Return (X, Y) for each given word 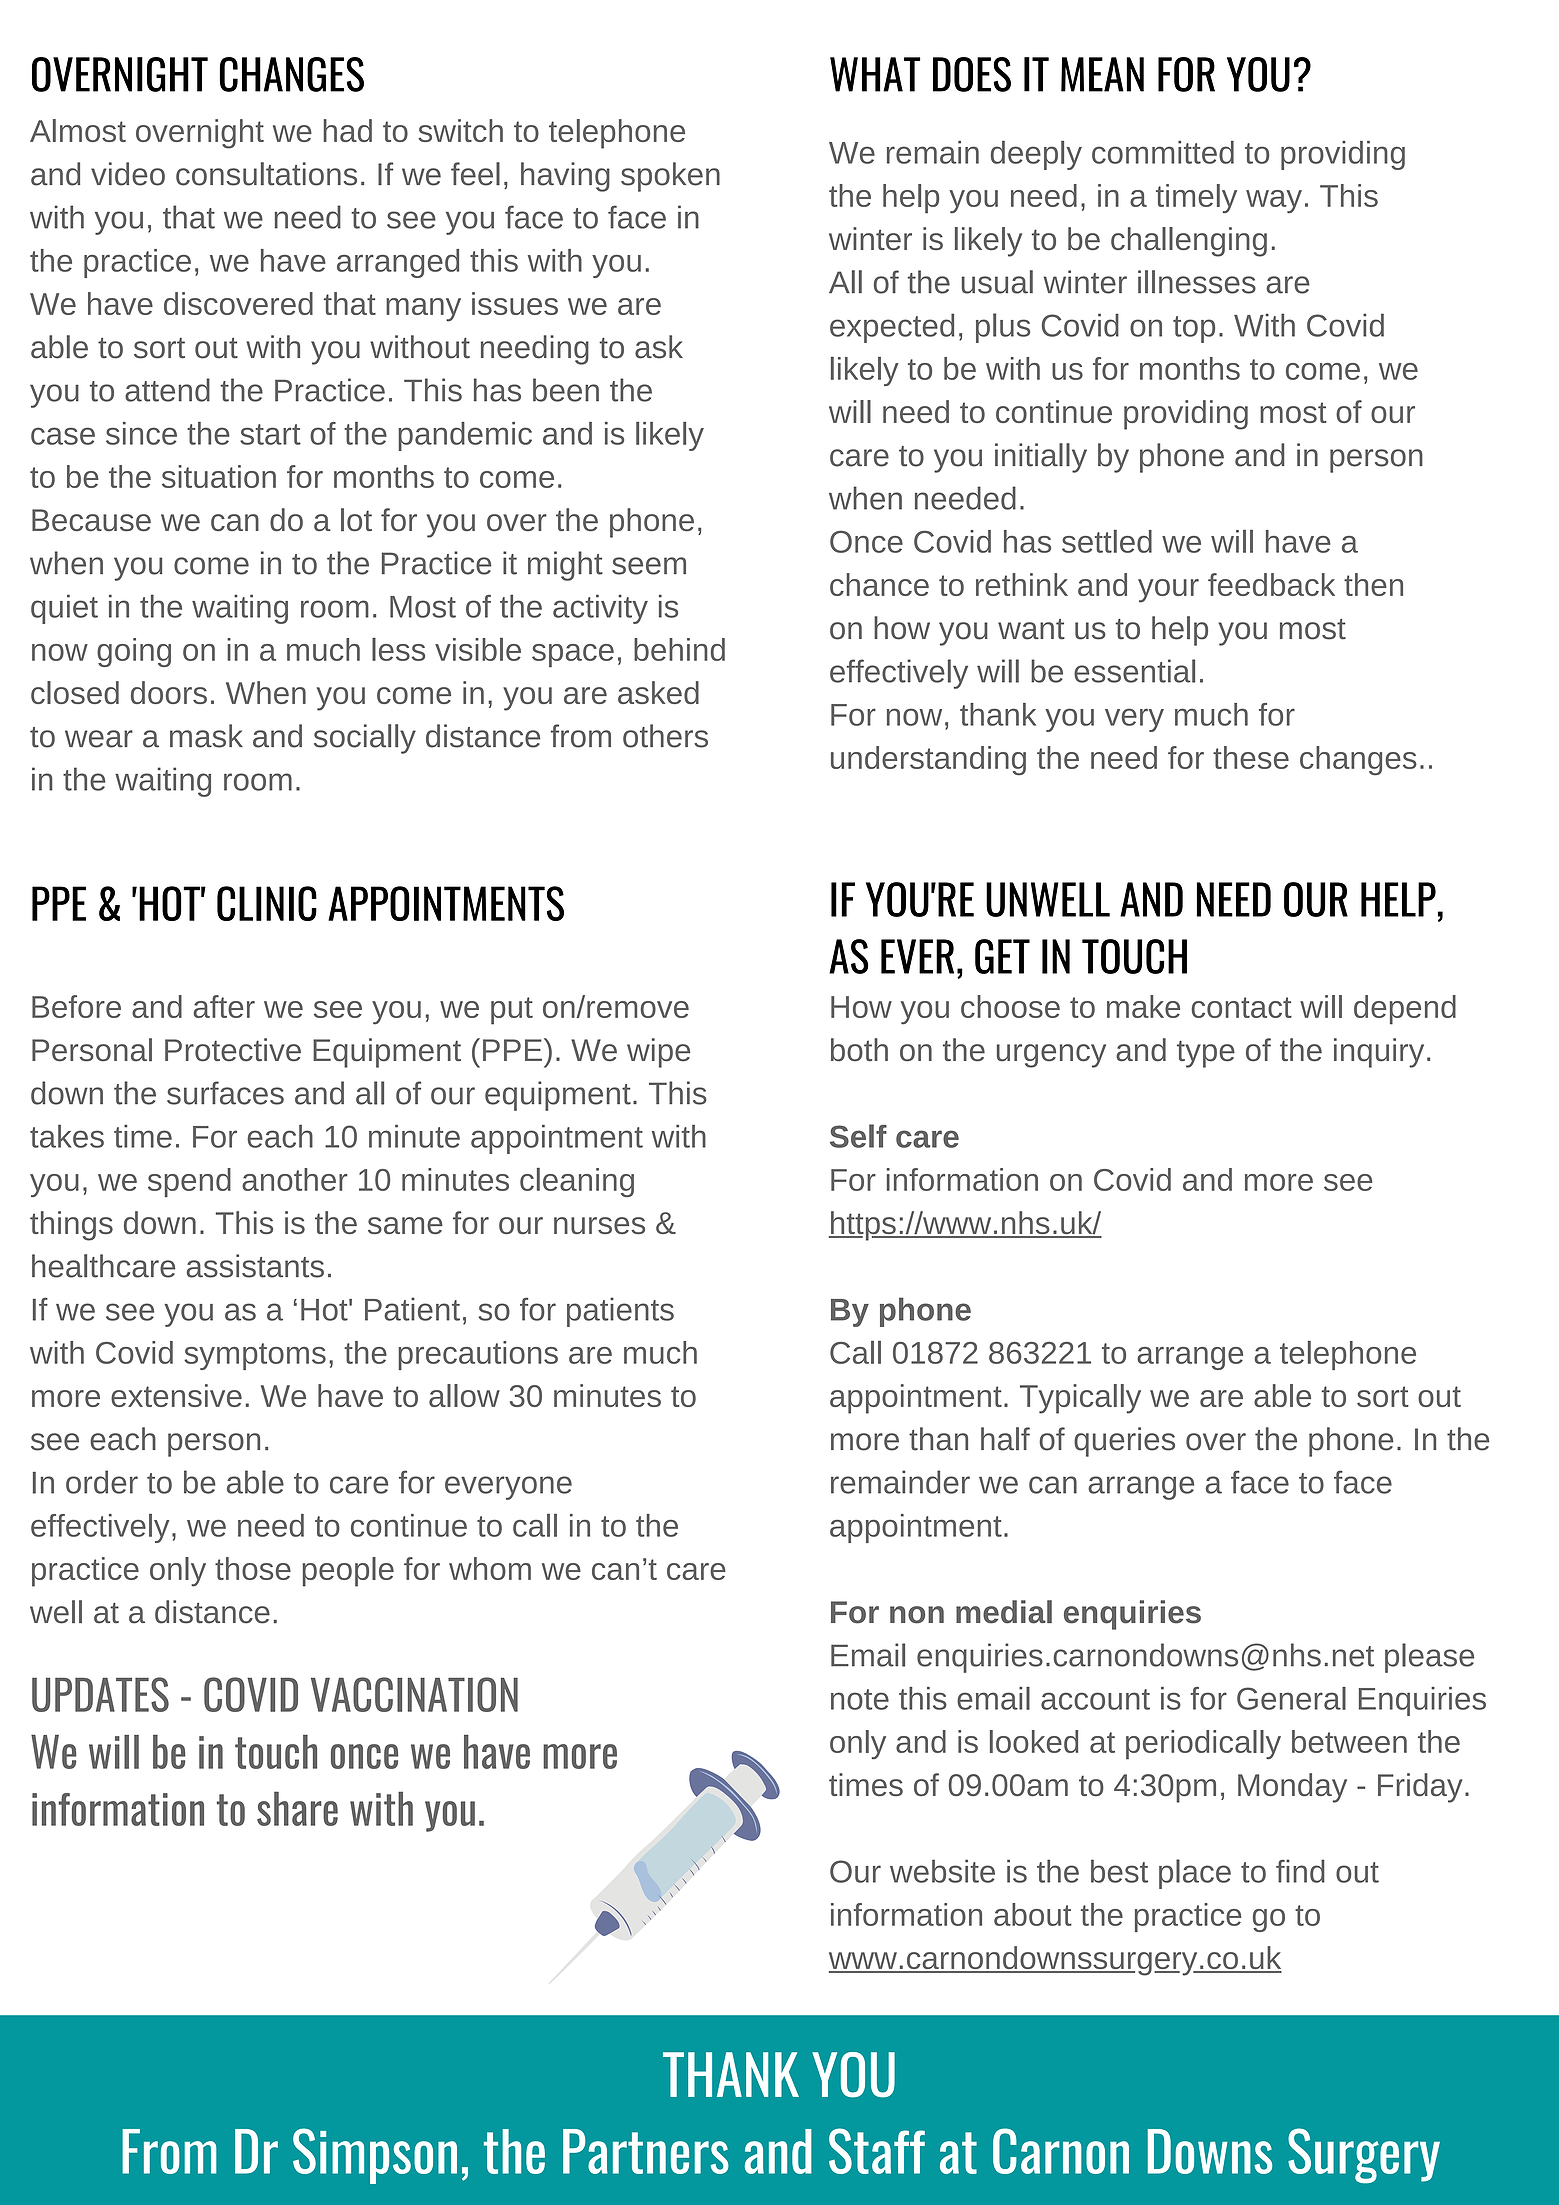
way (1274, 201)
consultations (266, 174)
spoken (670, 177)
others (665, 736)
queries (1124, 1442)
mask (206, 736)
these (1251, 757)
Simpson (375, 2156)
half (1005, 1439)
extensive (176, 1395)
